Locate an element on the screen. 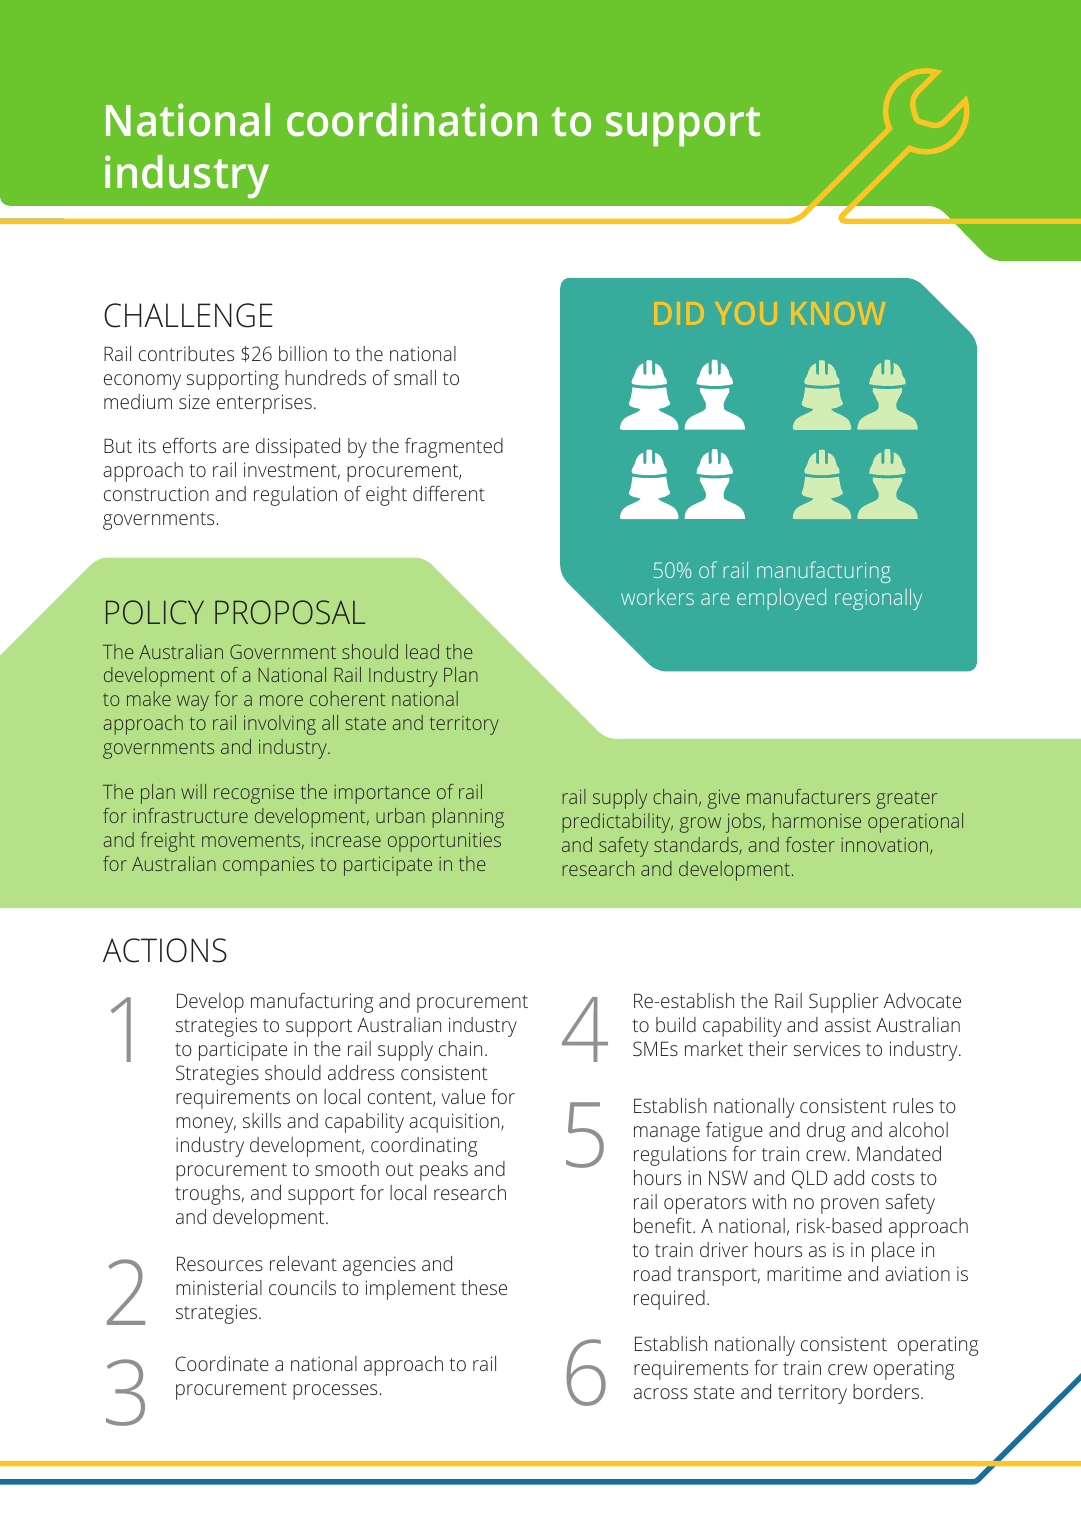  borders is located at coordinates (886, 1391).
